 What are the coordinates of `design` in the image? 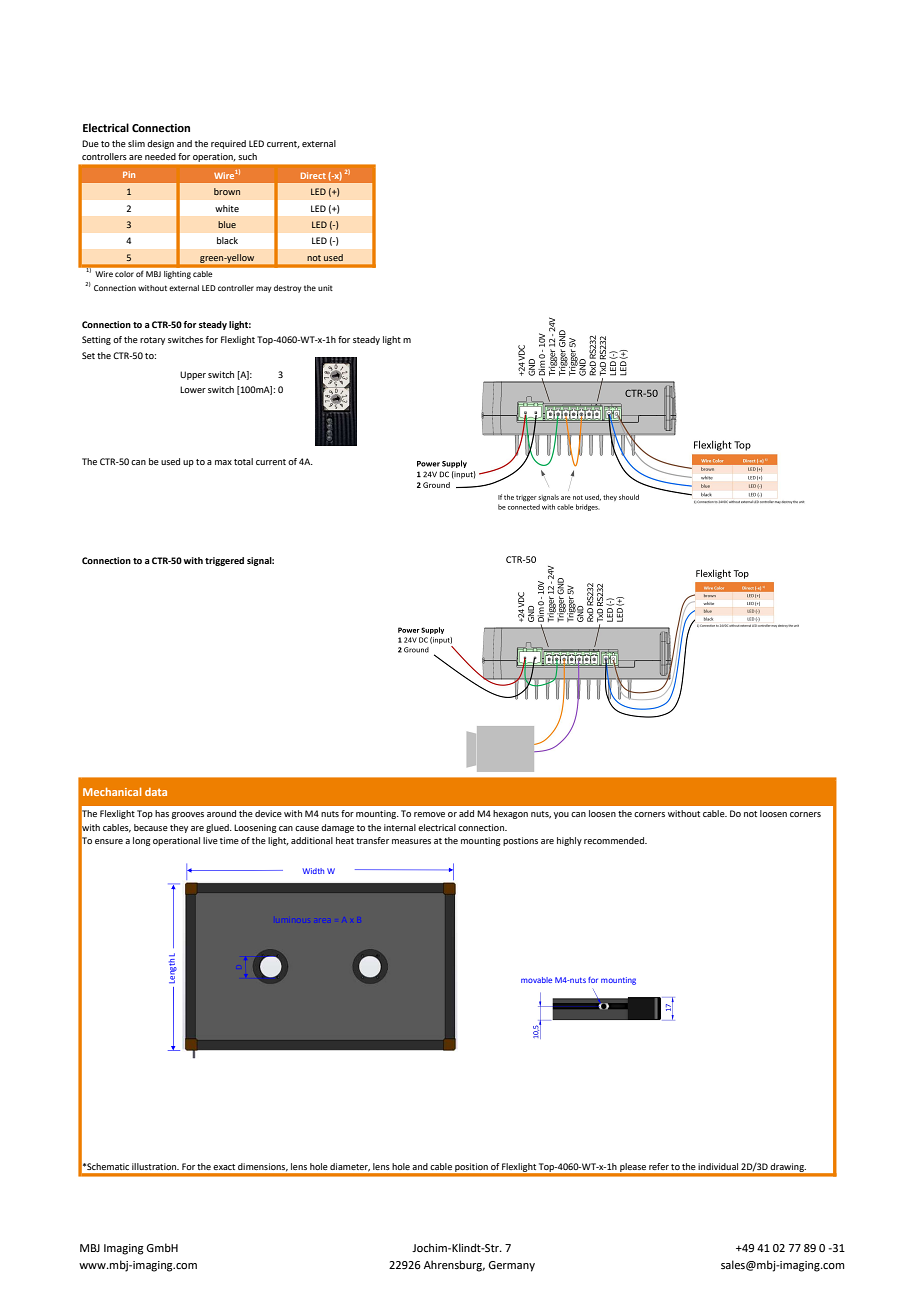 It's located at (160, 144).
